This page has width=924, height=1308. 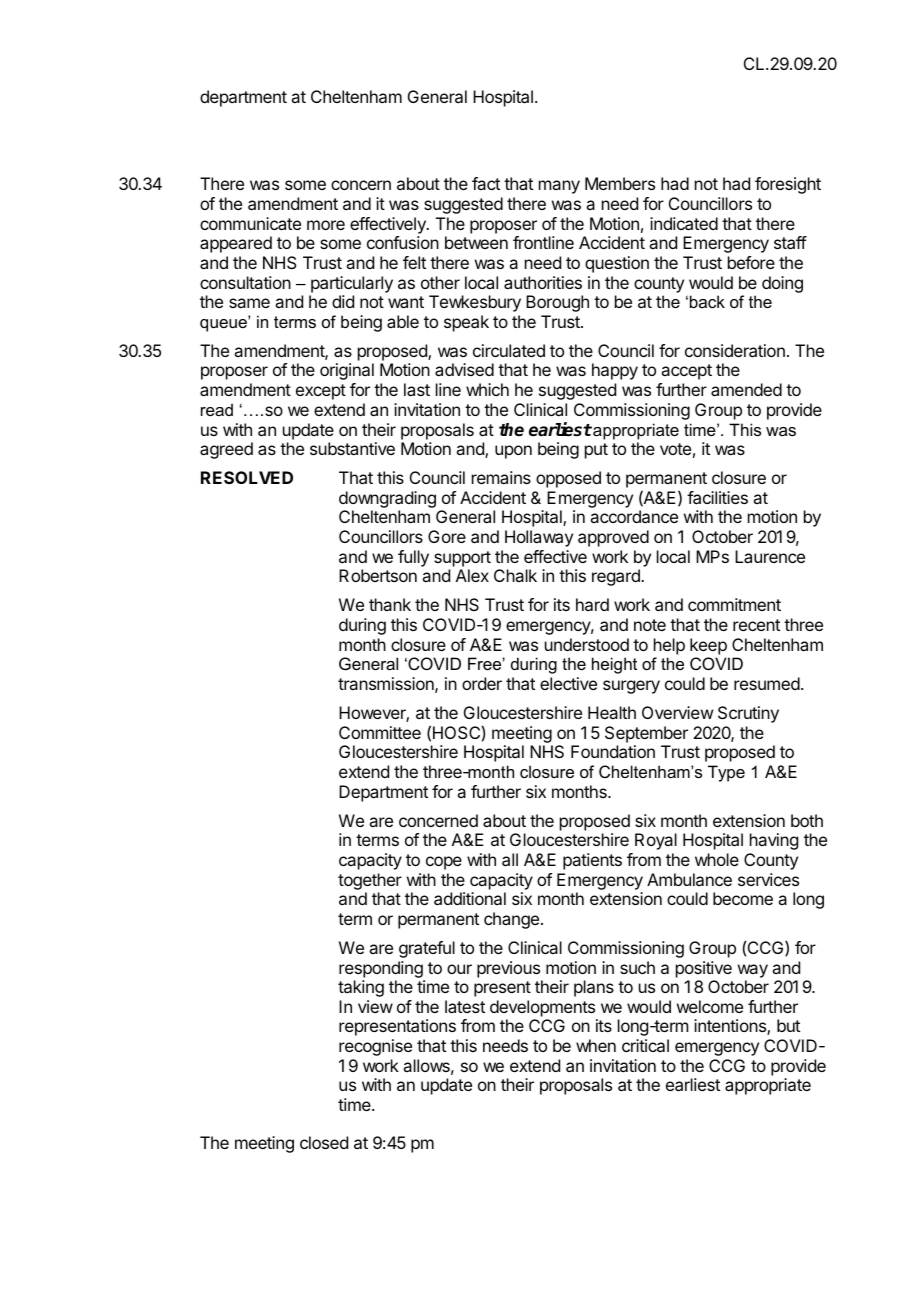 I want to click on thank, so click(x=390, y=604).
